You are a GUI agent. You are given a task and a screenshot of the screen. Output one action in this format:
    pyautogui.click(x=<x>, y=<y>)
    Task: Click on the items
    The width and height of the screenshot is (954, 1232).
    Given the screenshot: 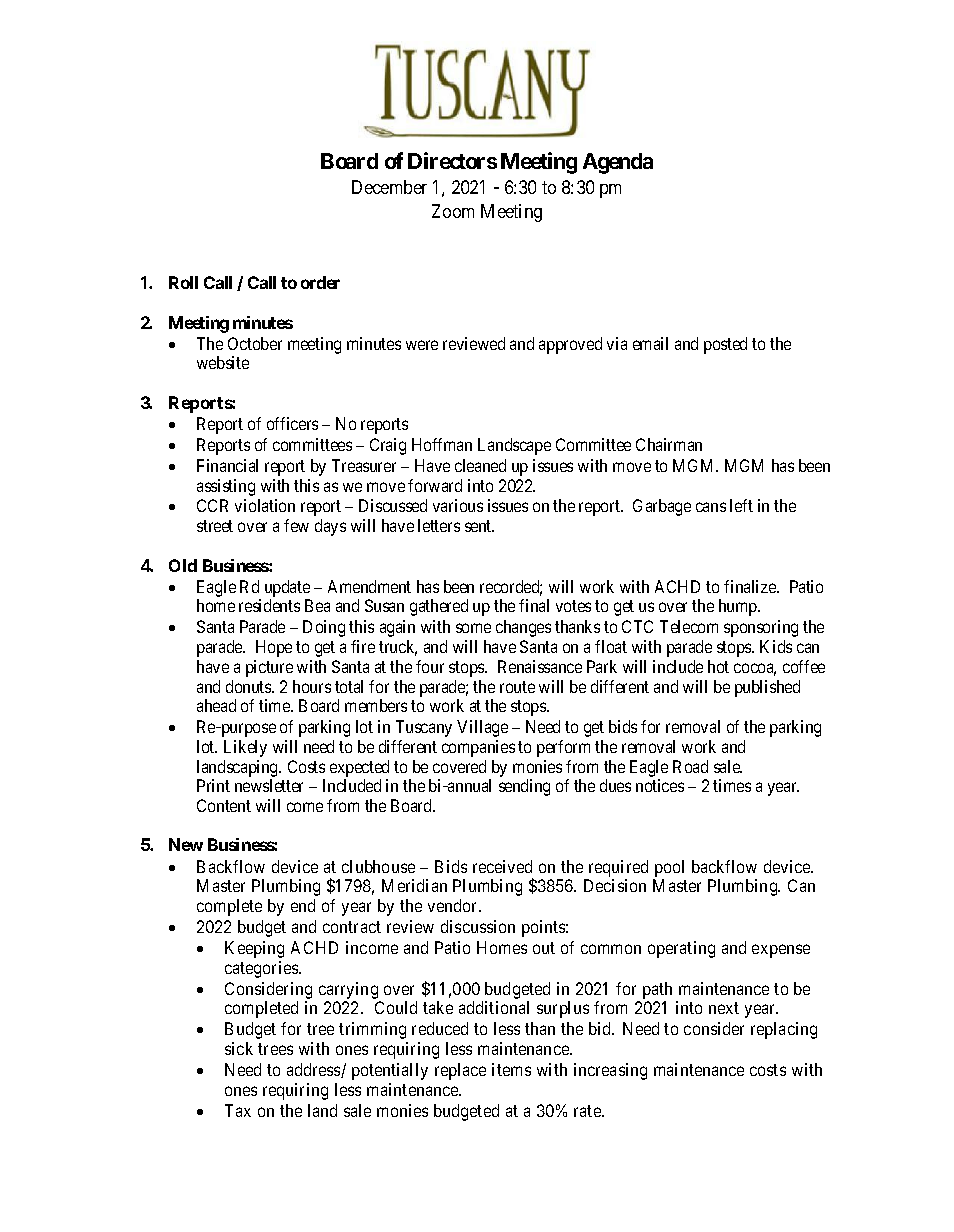 What is the action you would take?
    pyautogui.click(x=511, y=1069)
